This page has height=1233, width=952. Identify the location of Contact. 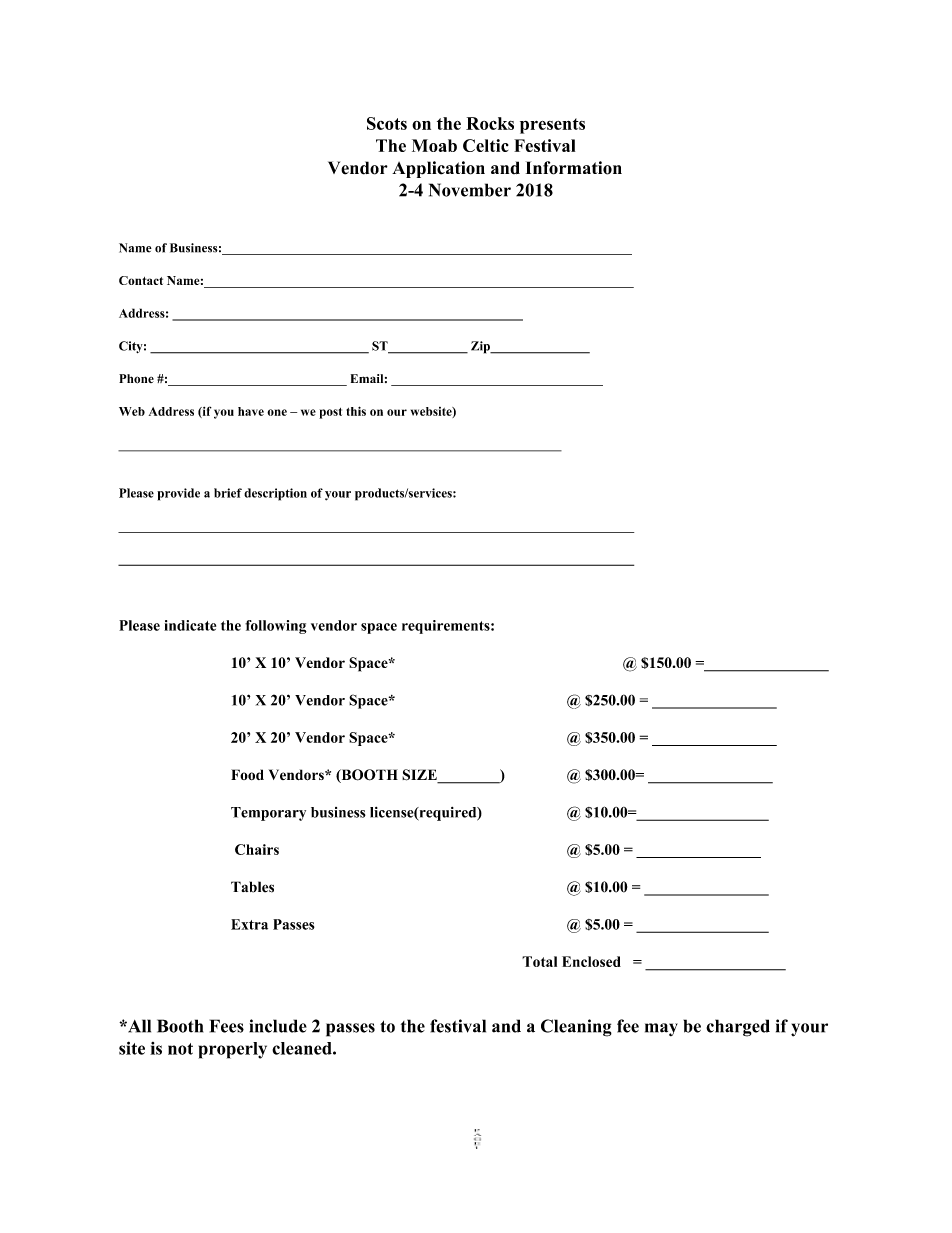
(141, 280).
